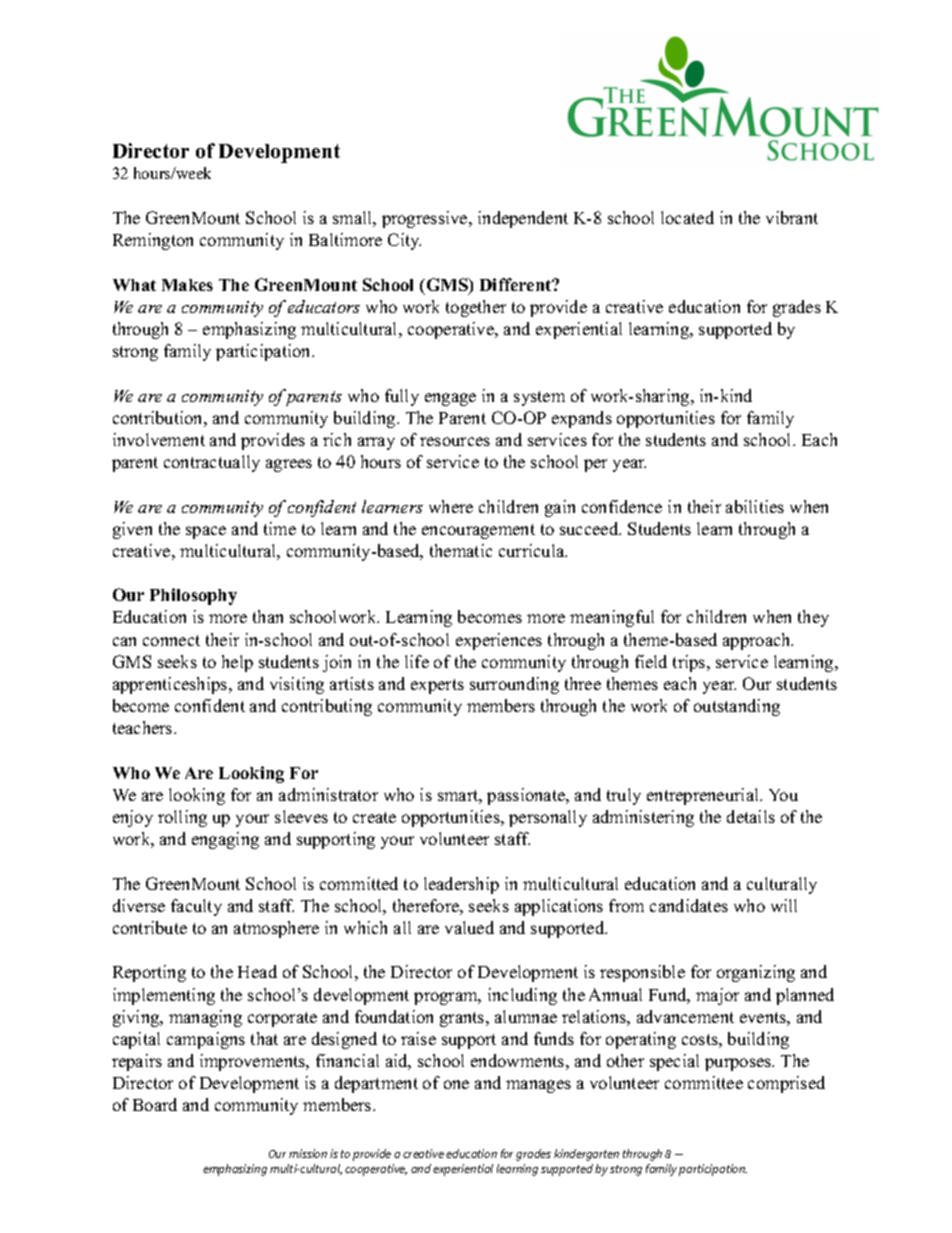 The height and width of the screenshot is (1233, 952). Describe the element at coordinates (426, 219) in the screenshot. I see `progressive` at that location.
